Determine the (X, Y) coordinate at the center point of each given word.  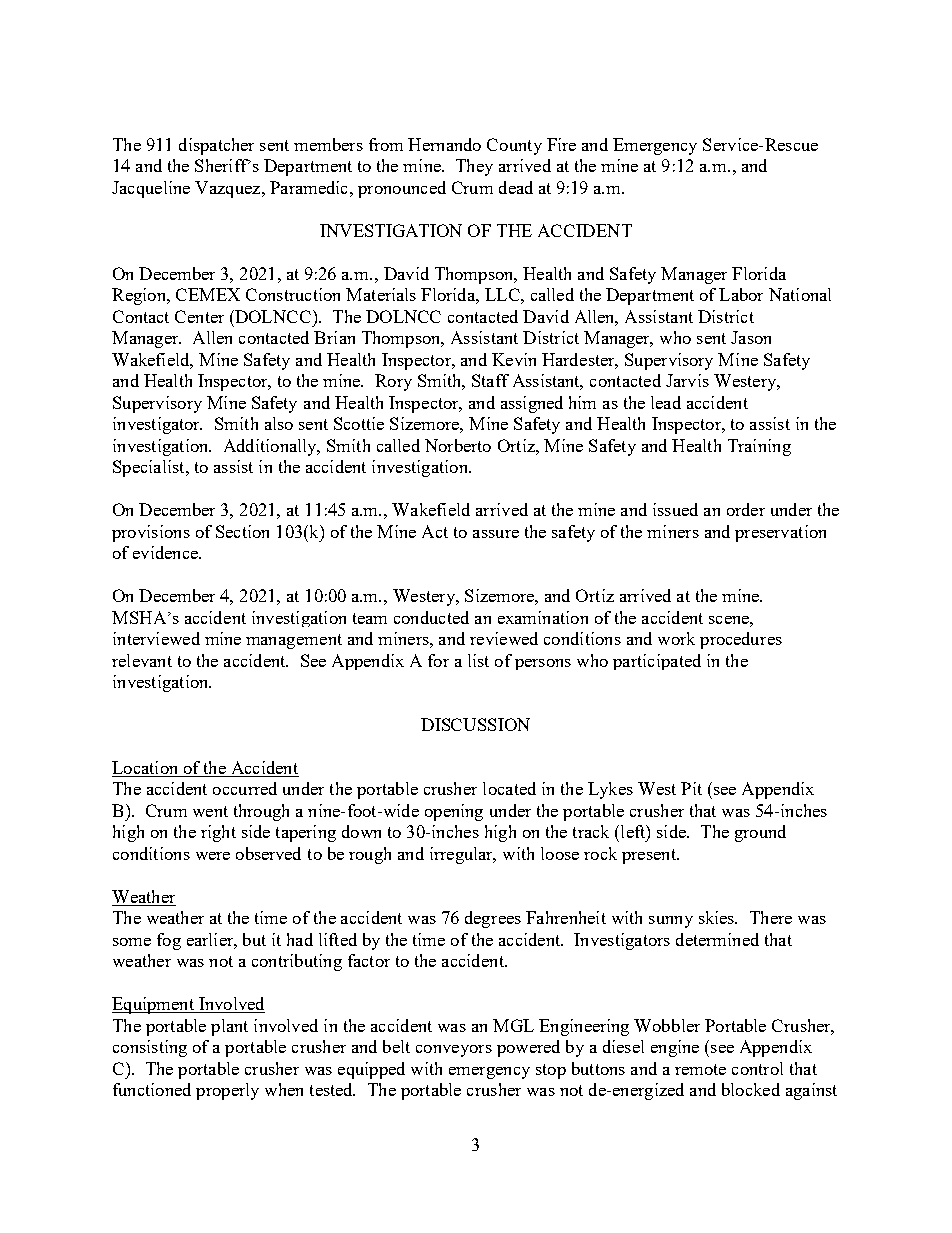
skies (718, 917)
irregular (462, 855)
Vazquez (229, 189)
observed (268, 853)
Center (199, 316)
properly (227, 1091)
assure (496, 534)
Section (242, 531)
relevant (142, 660)
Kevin (514, 359)
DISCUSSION (475, 724)
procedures (741, 640)
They (474, 167)
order (746, 509)
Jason (751, 337)
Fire (561, 144)
